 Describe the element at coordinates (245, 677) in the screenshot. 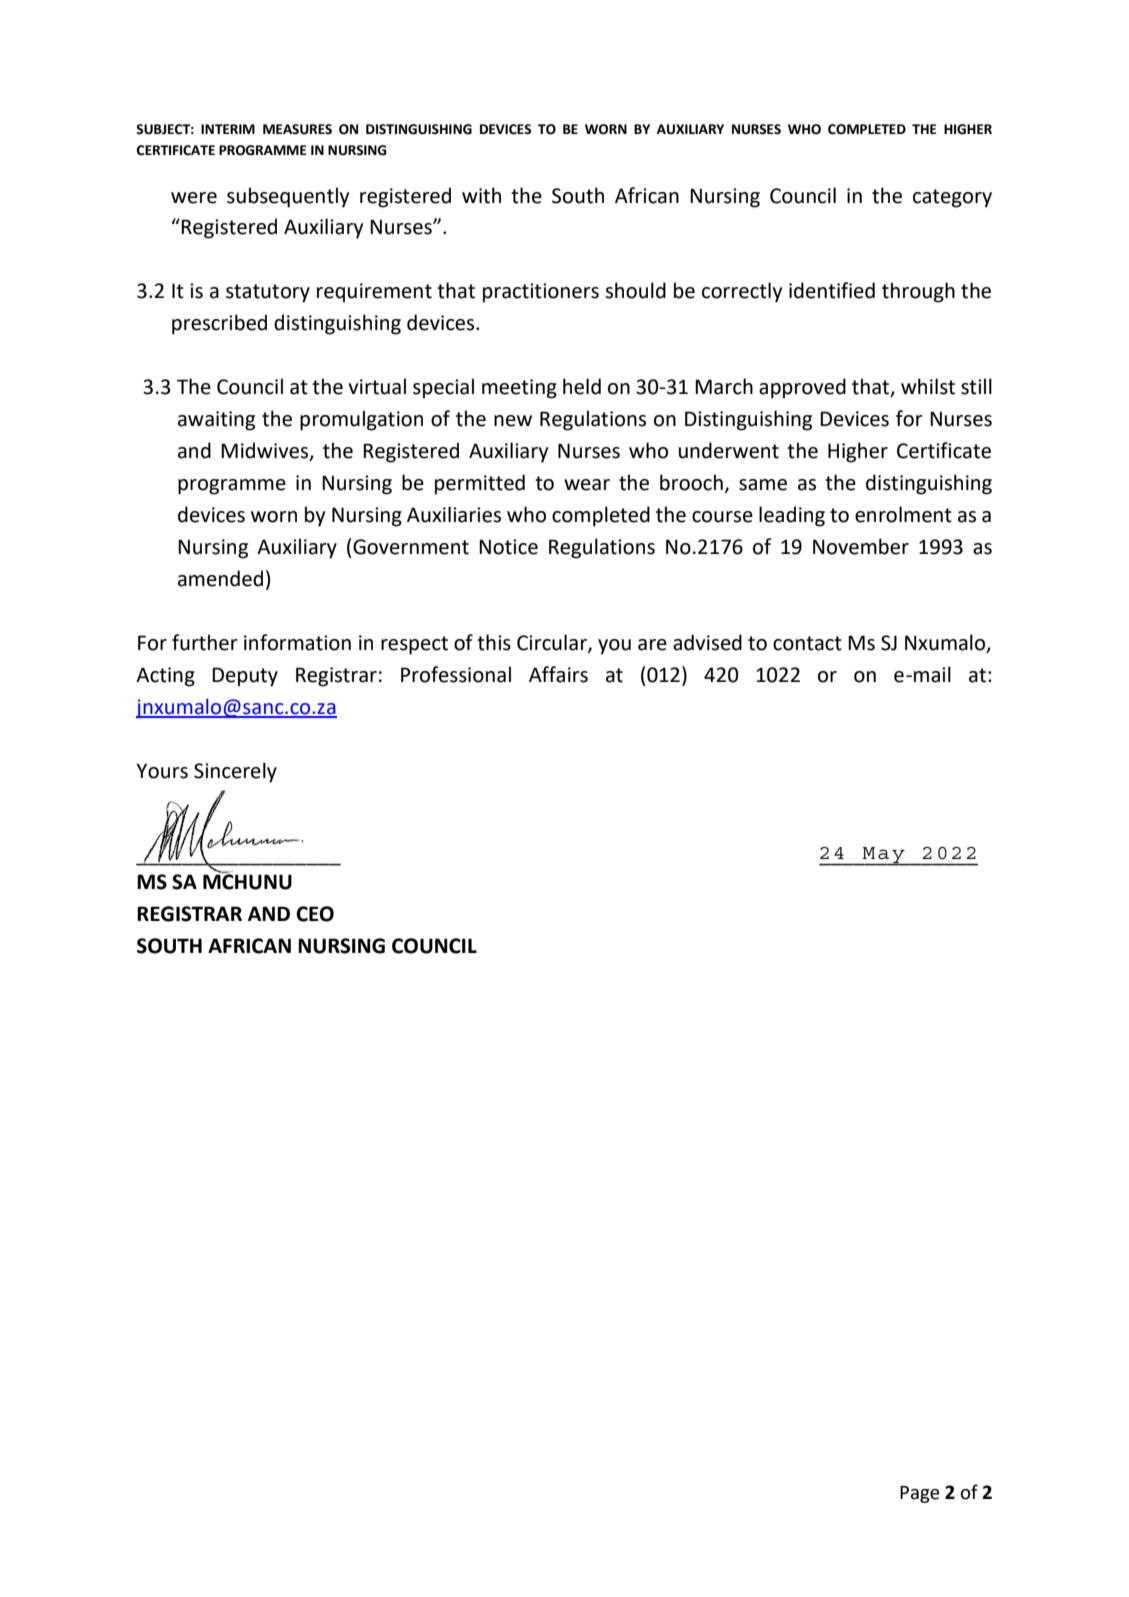

I see `Deputy` at that location.
